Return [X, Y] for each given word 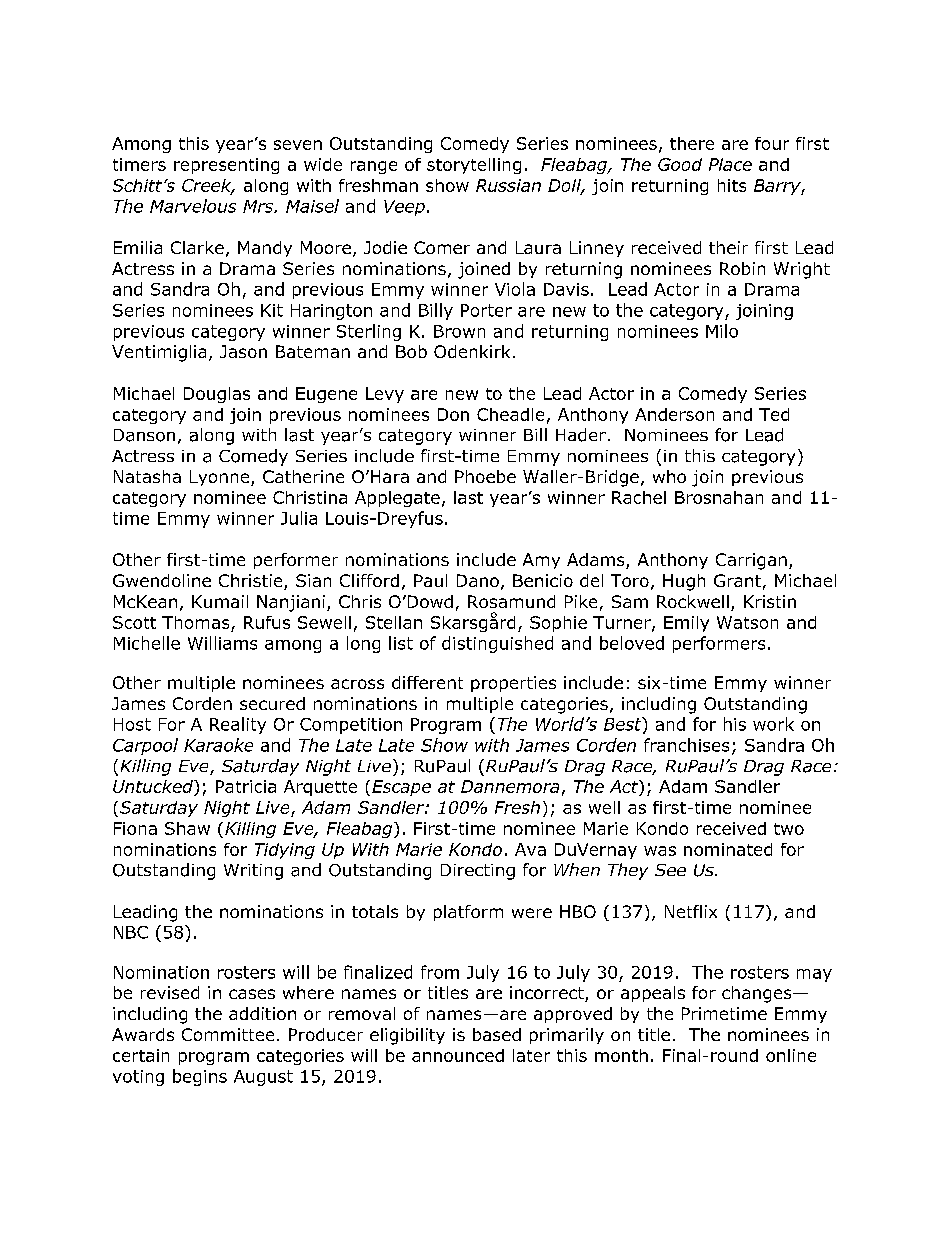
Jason [243, 351]
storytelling [474, 166]
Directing [478, 872]
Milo [722, 331]
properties [513, 684]
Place [730, 164]
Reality [238, 725]
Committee [228, 1034]
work [773, 724]
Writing [253, 872]
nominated [728, 849]
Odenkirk [472, 351]
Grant [737, 580]
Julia [299, 518]
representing [226, 166]
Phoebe [485, 476]
